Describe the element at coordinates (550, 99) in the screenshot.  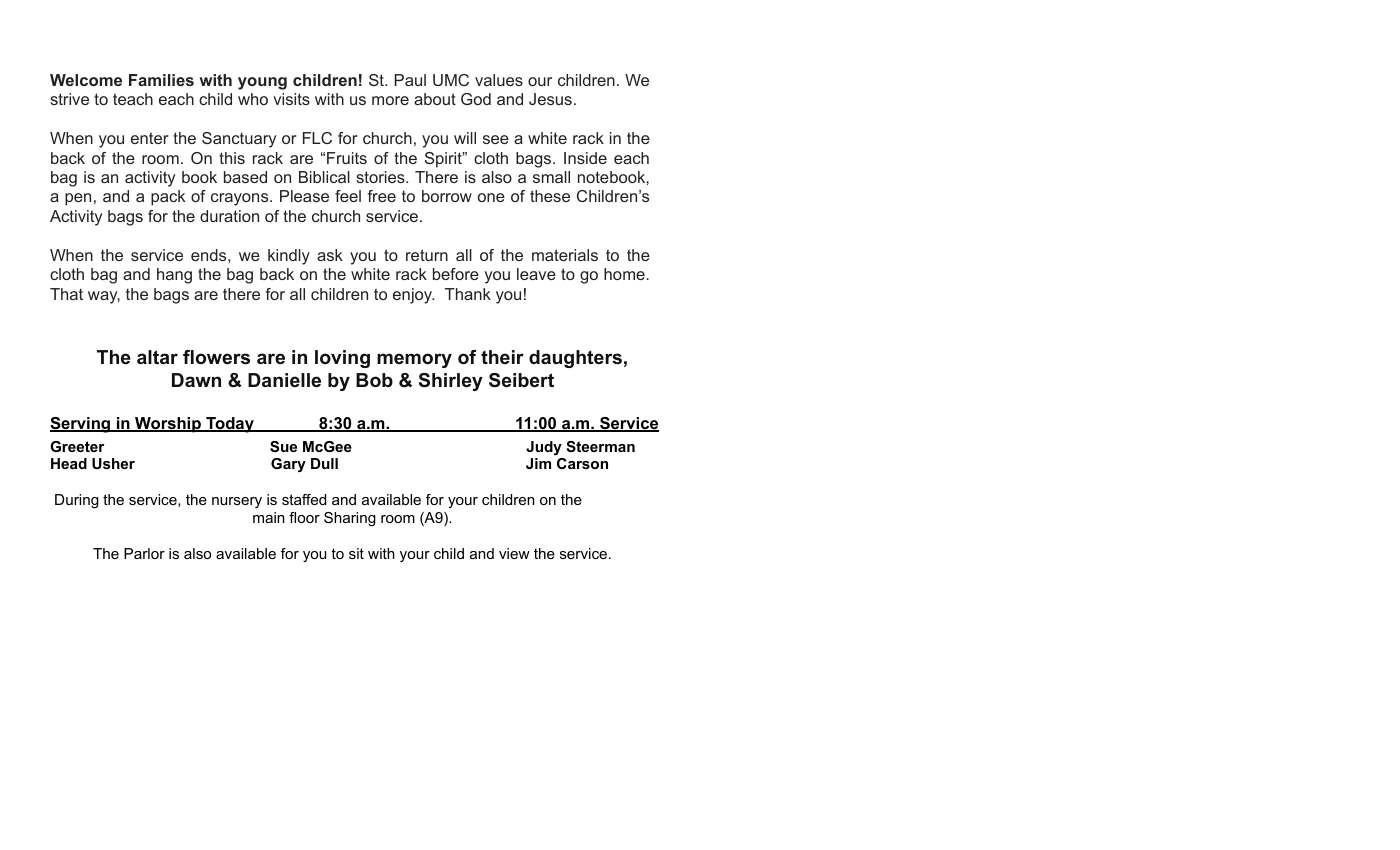
I see `Jesus` at that location.
